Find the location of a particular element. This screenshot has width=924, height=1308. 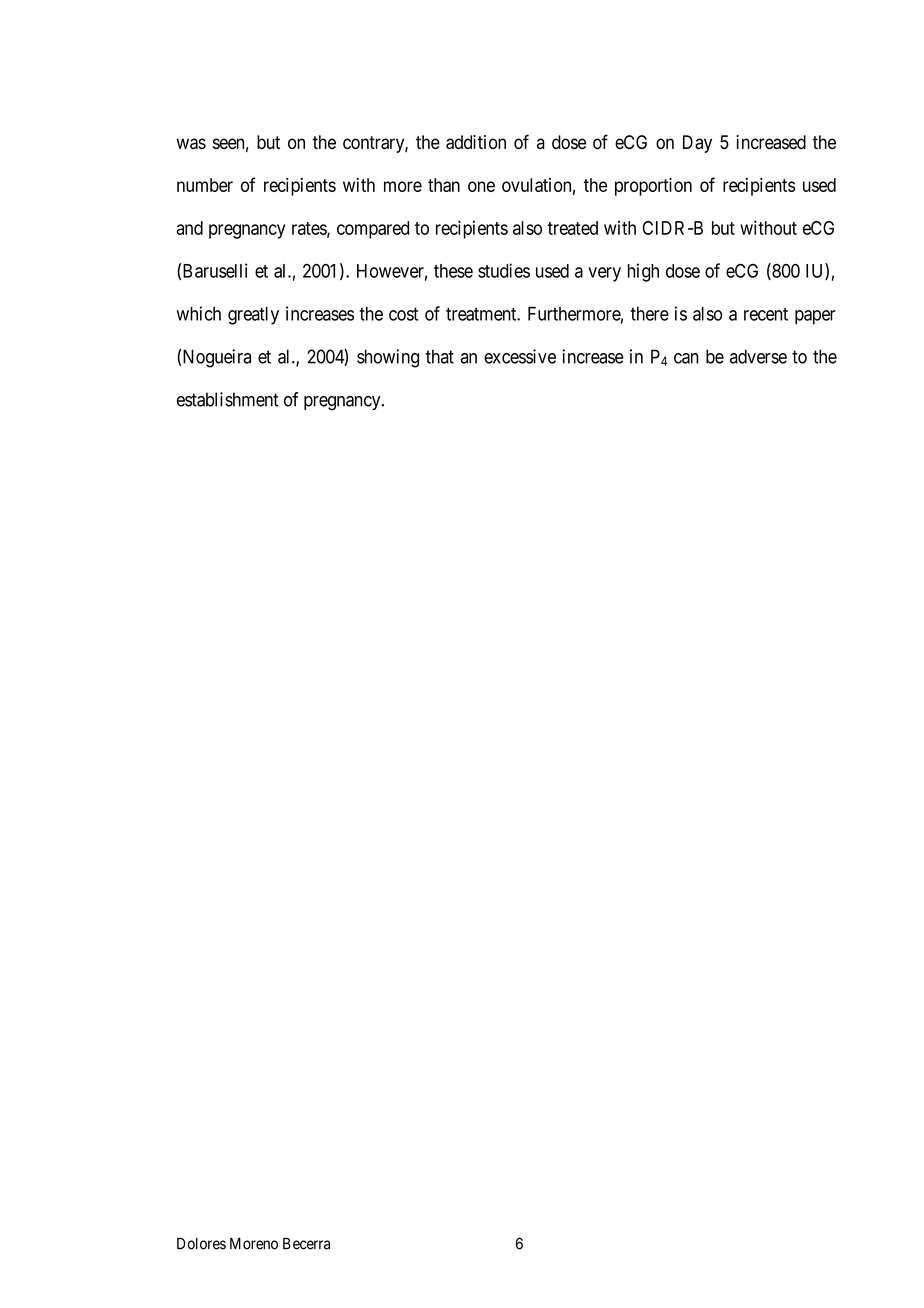

Dolores is located at coordinates (201, 1244).
